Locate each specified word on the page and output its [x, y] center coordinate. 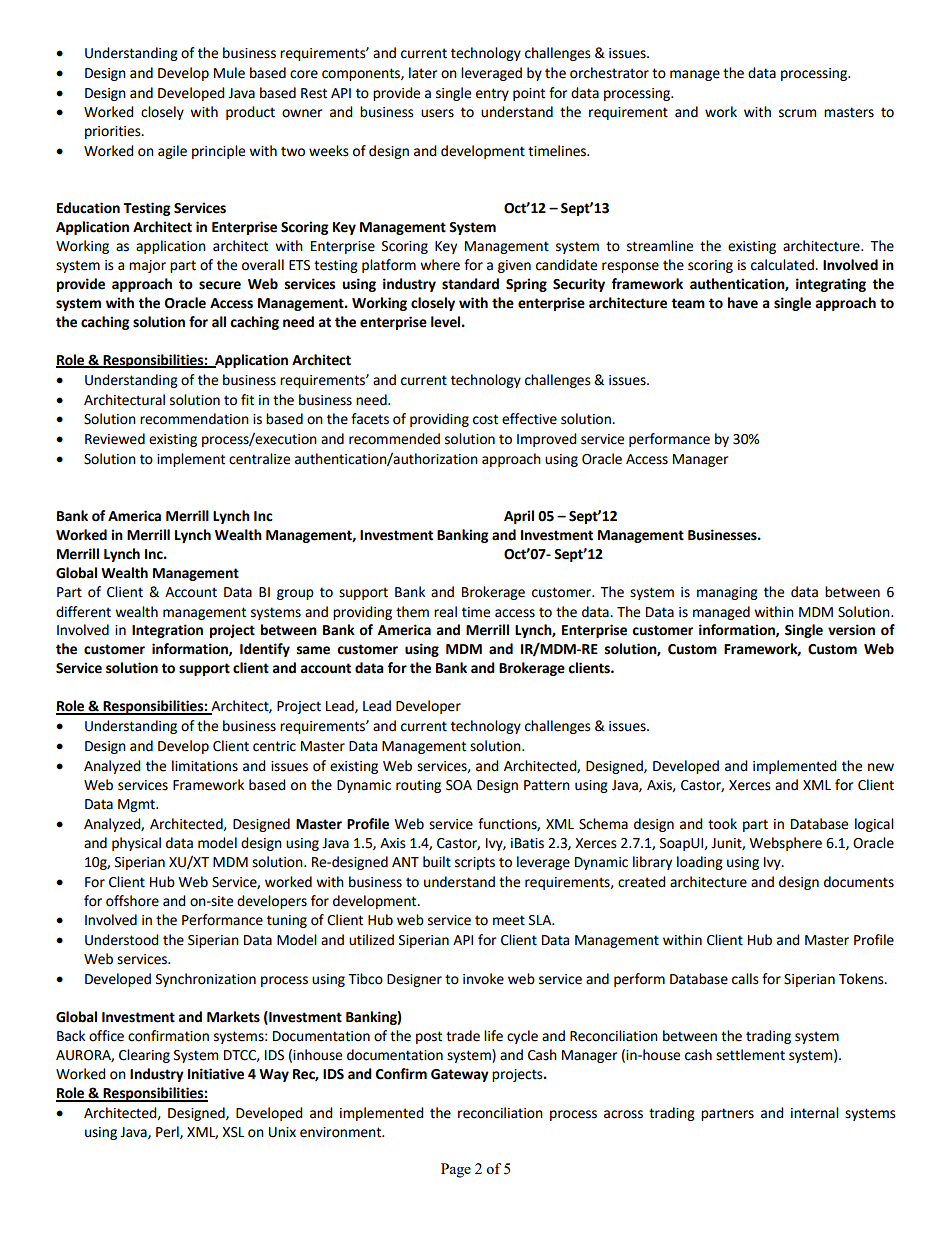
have [743, 303]
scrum [797, 113]
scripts [475, 863]
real [445, 612]
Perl [168, 1132]
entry [492, 94]
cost [485, 419]
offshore [132, 901]
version [851, 630]
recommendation [194, 419]
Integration [167, 631]
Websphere [786, 844]
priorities [114, 132]
